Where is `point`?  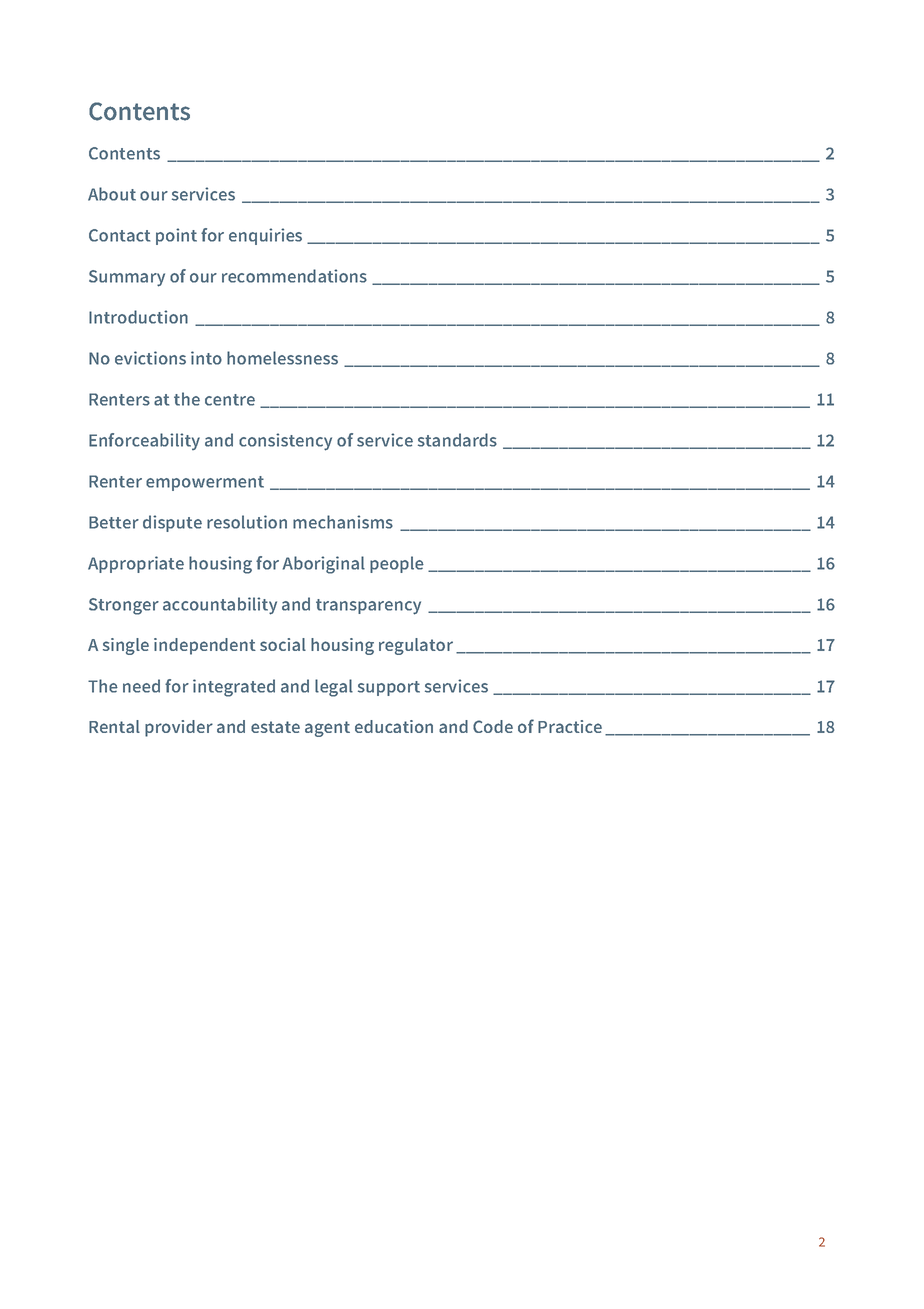 point is located at coordinates (176, 236).
